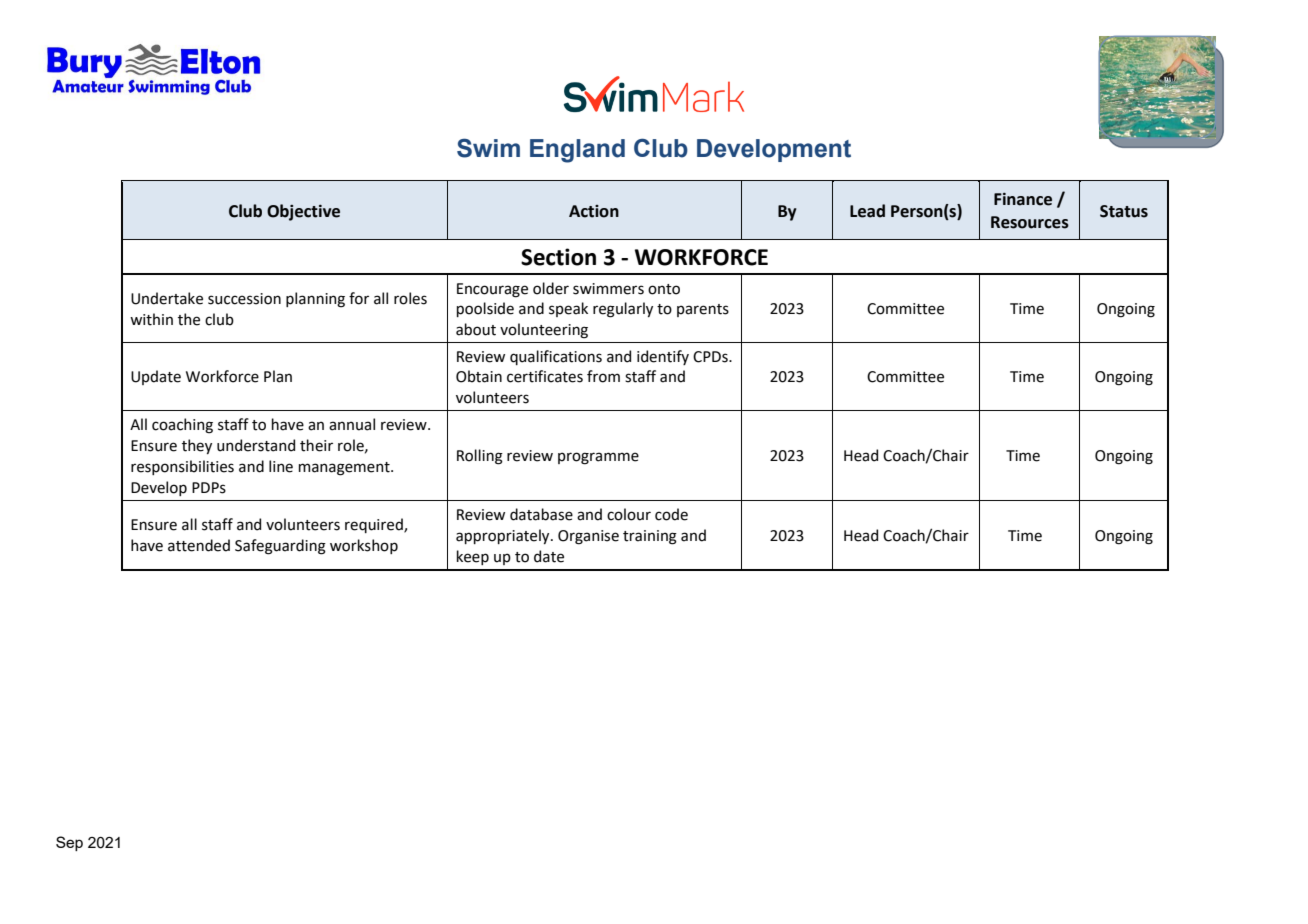  I want to click on Organise, so click(588, 537).
